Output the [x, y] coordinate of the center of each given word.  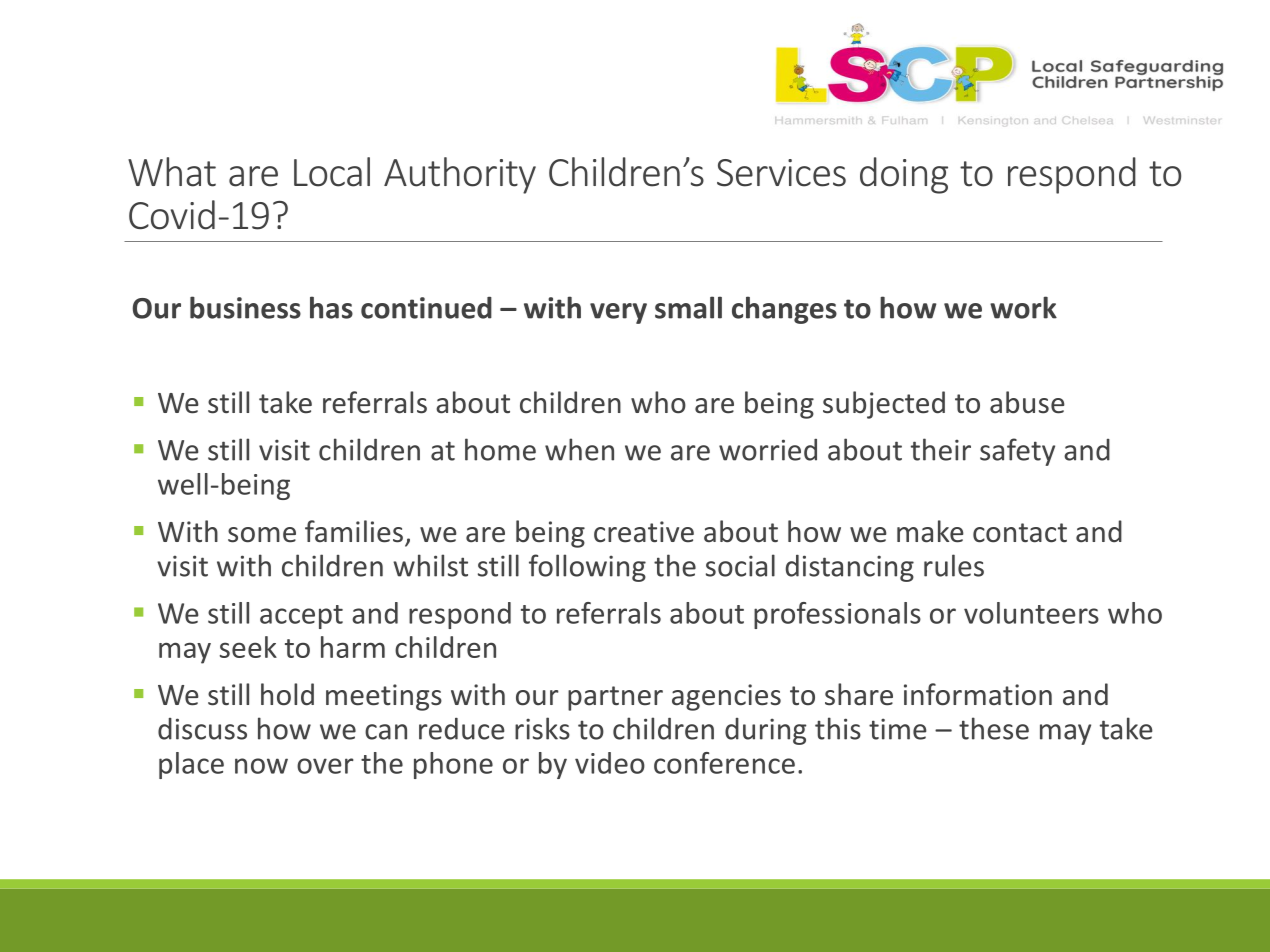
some [262, 535]
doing [904, 175]
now [261, 766]
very [618, 313]
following [587, 568]
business [245, 307]
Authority [460, 175]
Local [332, 172]
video [610, 763]
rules [954, 565]
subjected [884, 405]
